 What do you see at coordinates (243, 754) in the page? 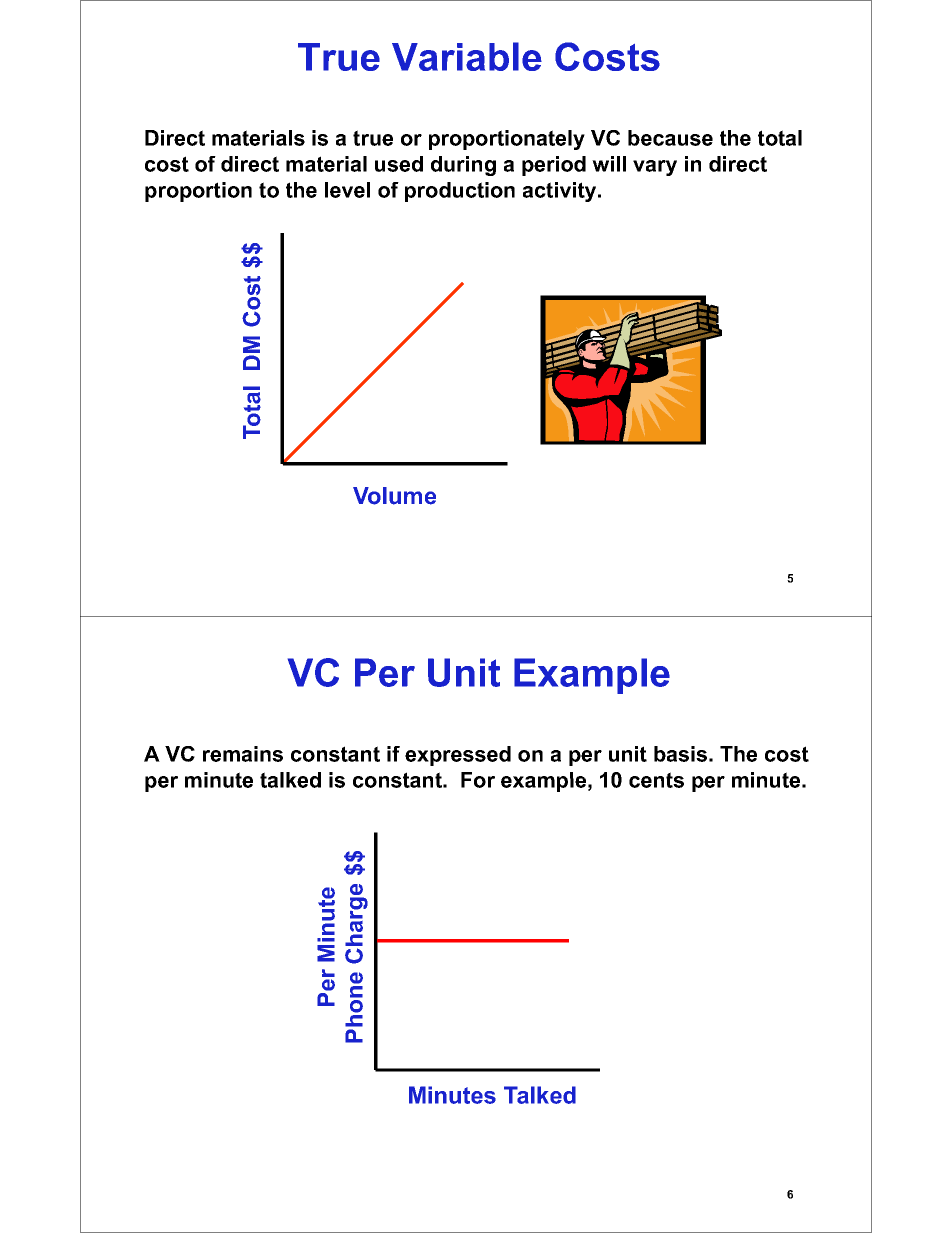
I see `remains` at bounding box center [243, 754].
